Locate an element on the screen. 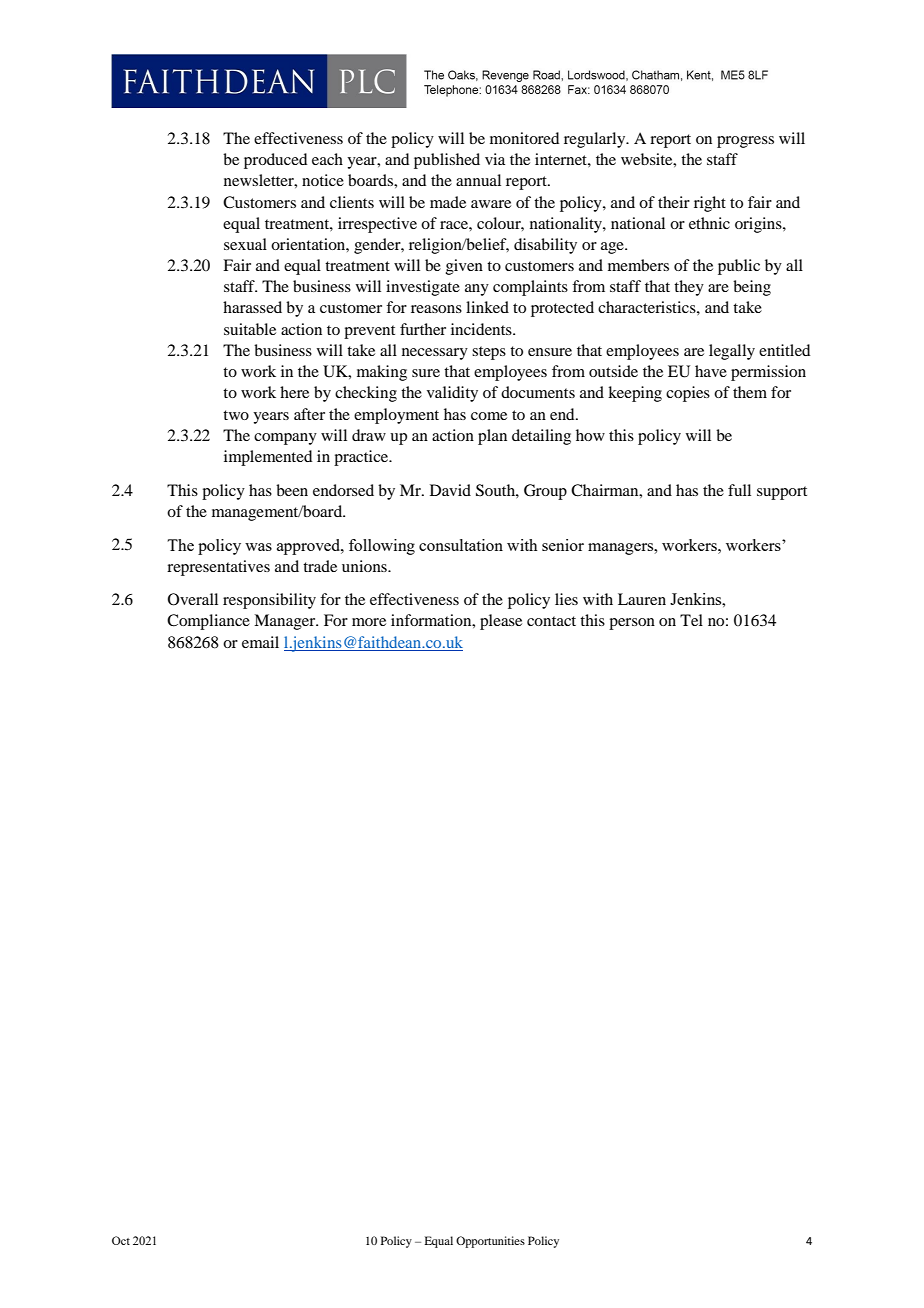 The width and height of the screenshot is (924, 1308). Opportunities is located at coordinates (490, 1242).
